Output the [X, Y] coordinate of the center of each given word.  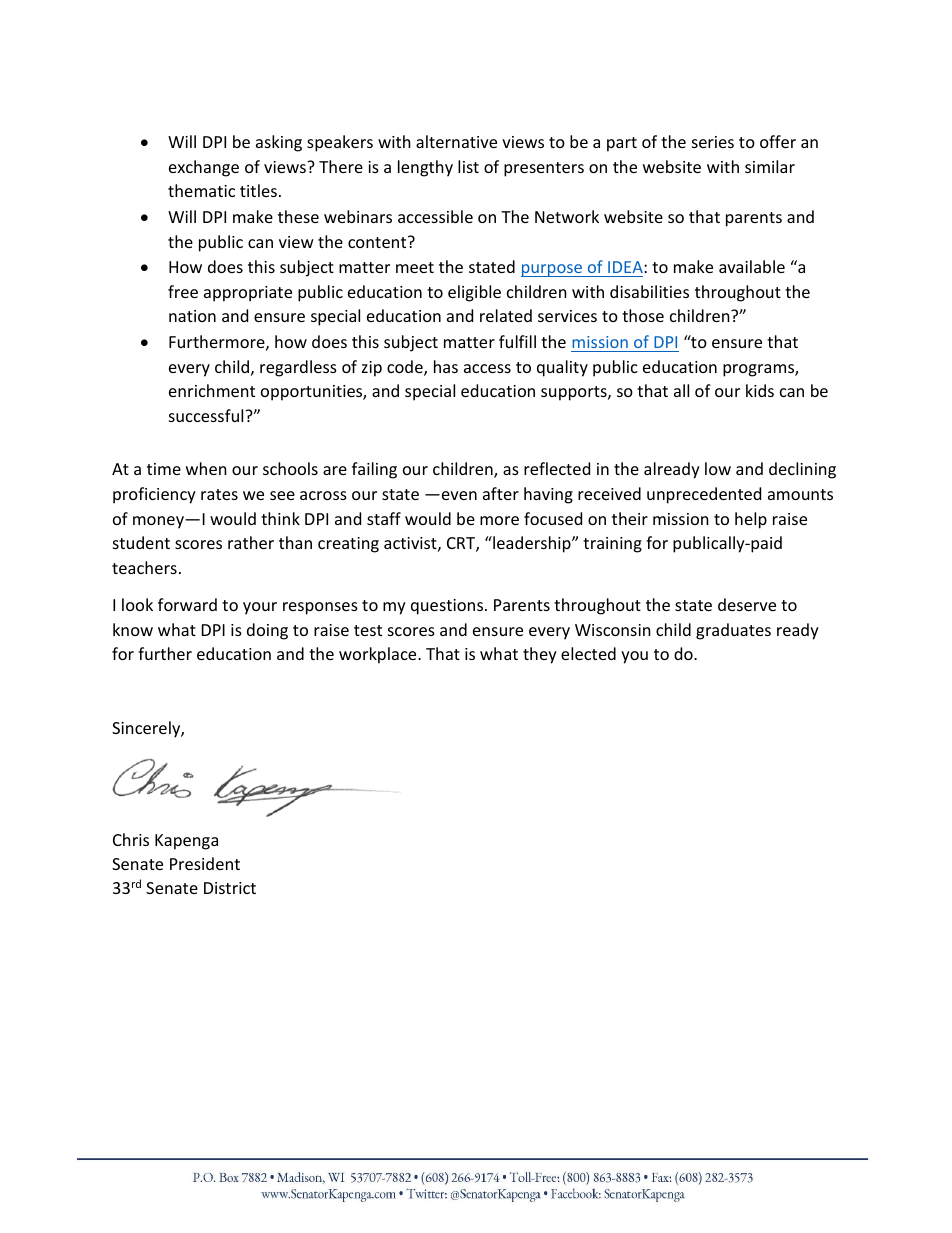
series [713, 142]
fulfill [517, 341]
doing [267, 631]
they [540, 655]
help [751, 520]
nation [192, 316]
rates [219, 494]
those [643, 315]
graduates [733, 631]
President [205, 863]
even [459, 495]
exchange [204, 168]
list [468, 166]
